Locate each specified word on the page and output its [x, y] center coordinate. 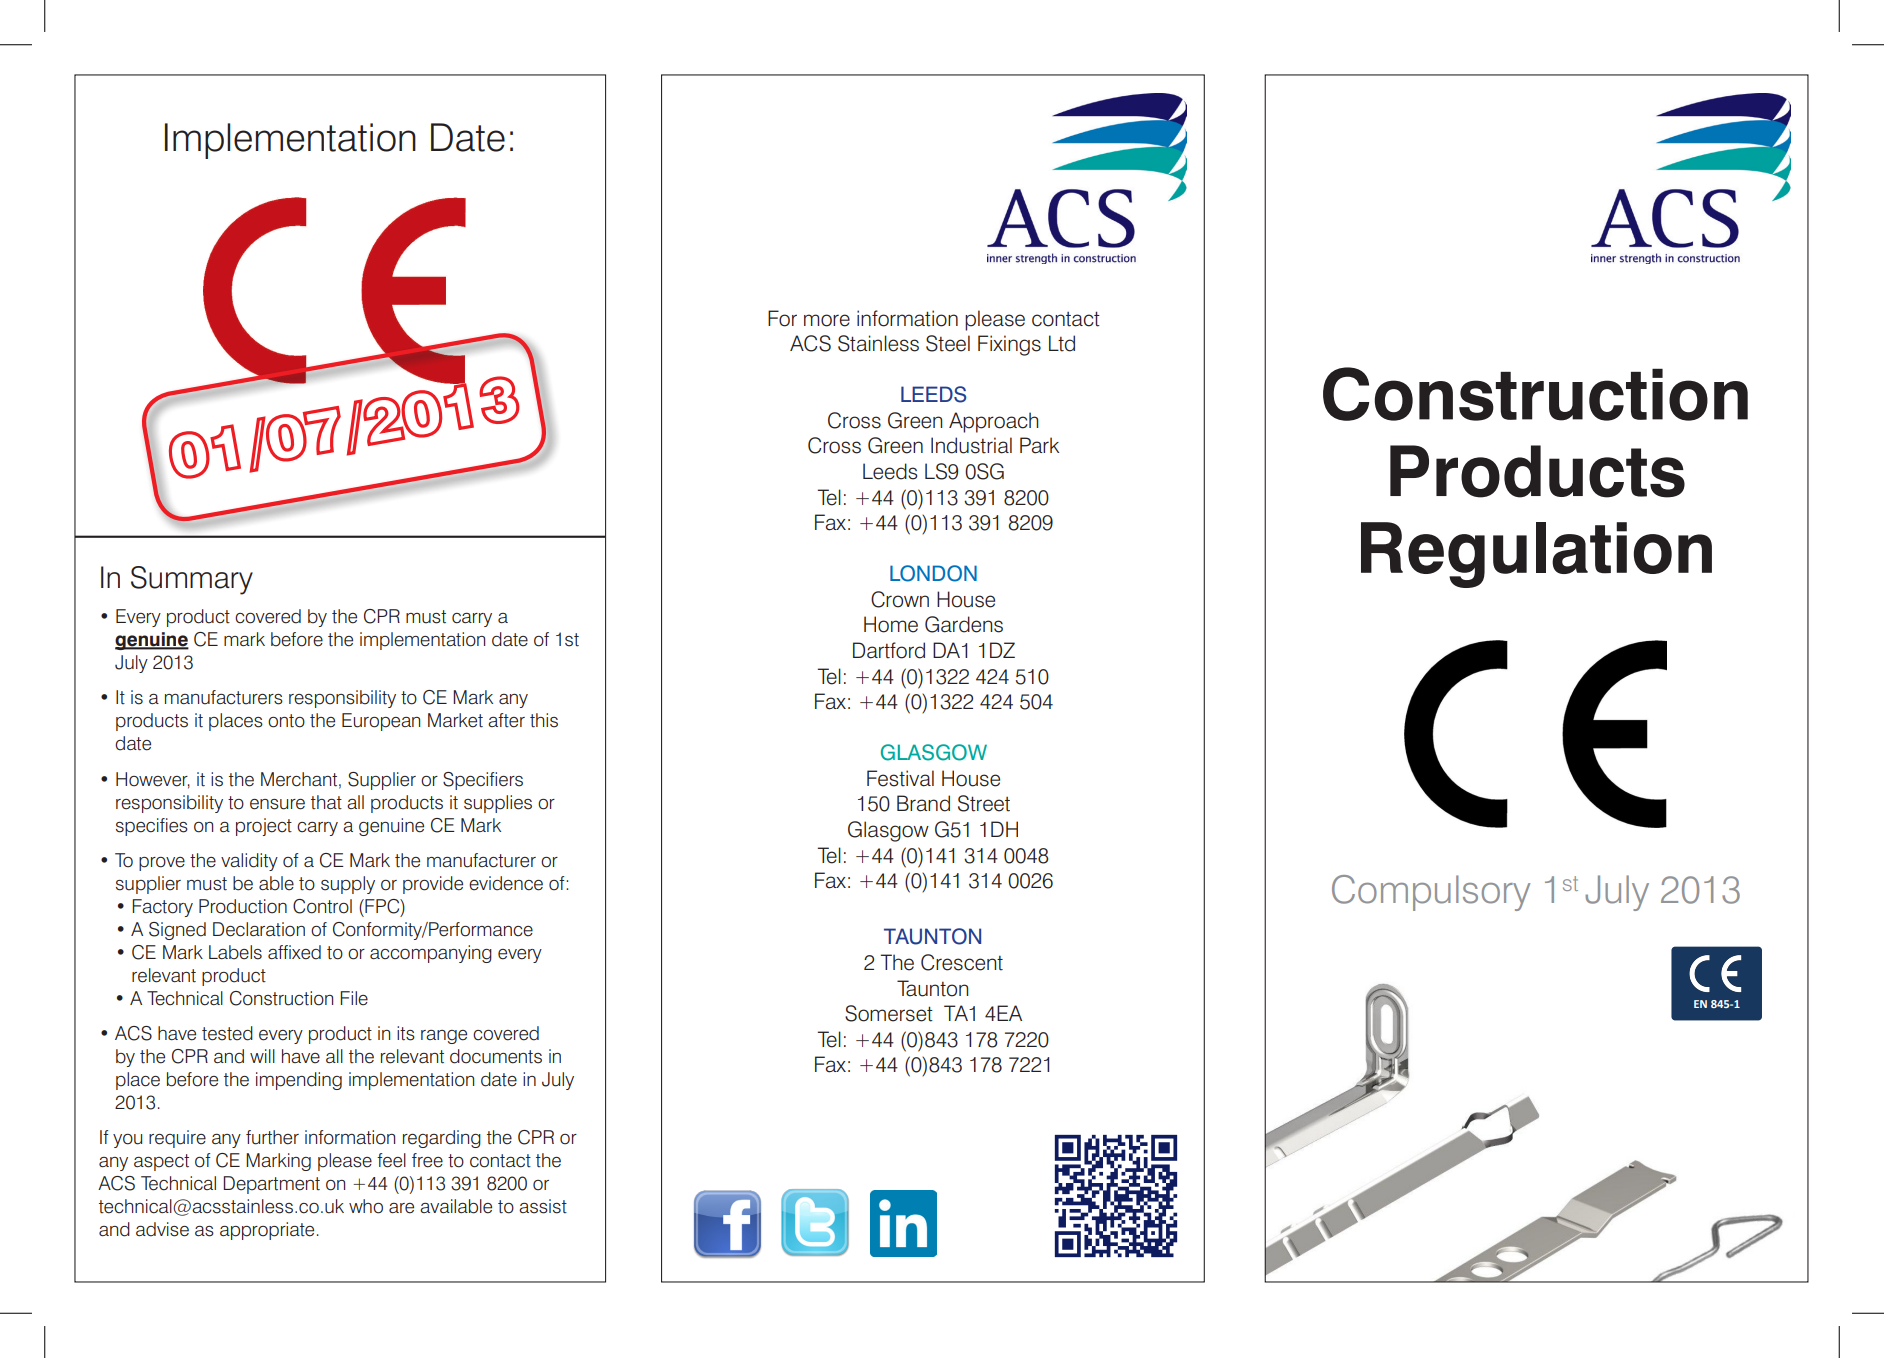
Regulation [1536, 555]
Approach [994, 422]
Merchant [299, 779]
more [827, 320]
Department [271, 1185]
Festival [900, 778]
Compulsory [1431, 893]
